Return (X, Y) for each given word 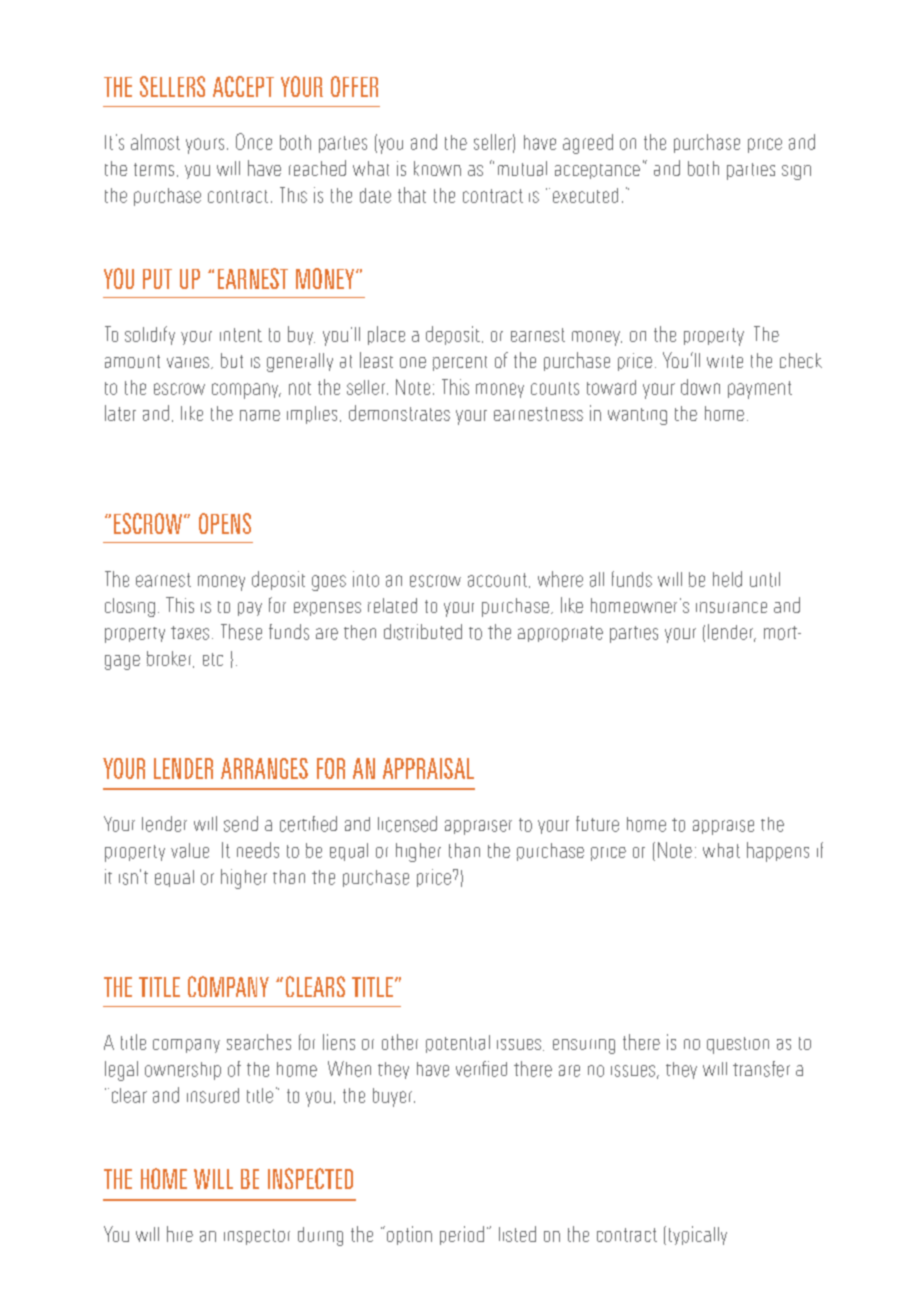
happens (778, 852)
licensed (407, 824)
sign (796, 172)
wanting (637, 416)
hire (180, 1234)
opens (225, 523)
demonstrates (399, 413)
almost (155, 142)
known (437, 168)
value (190, 850)
